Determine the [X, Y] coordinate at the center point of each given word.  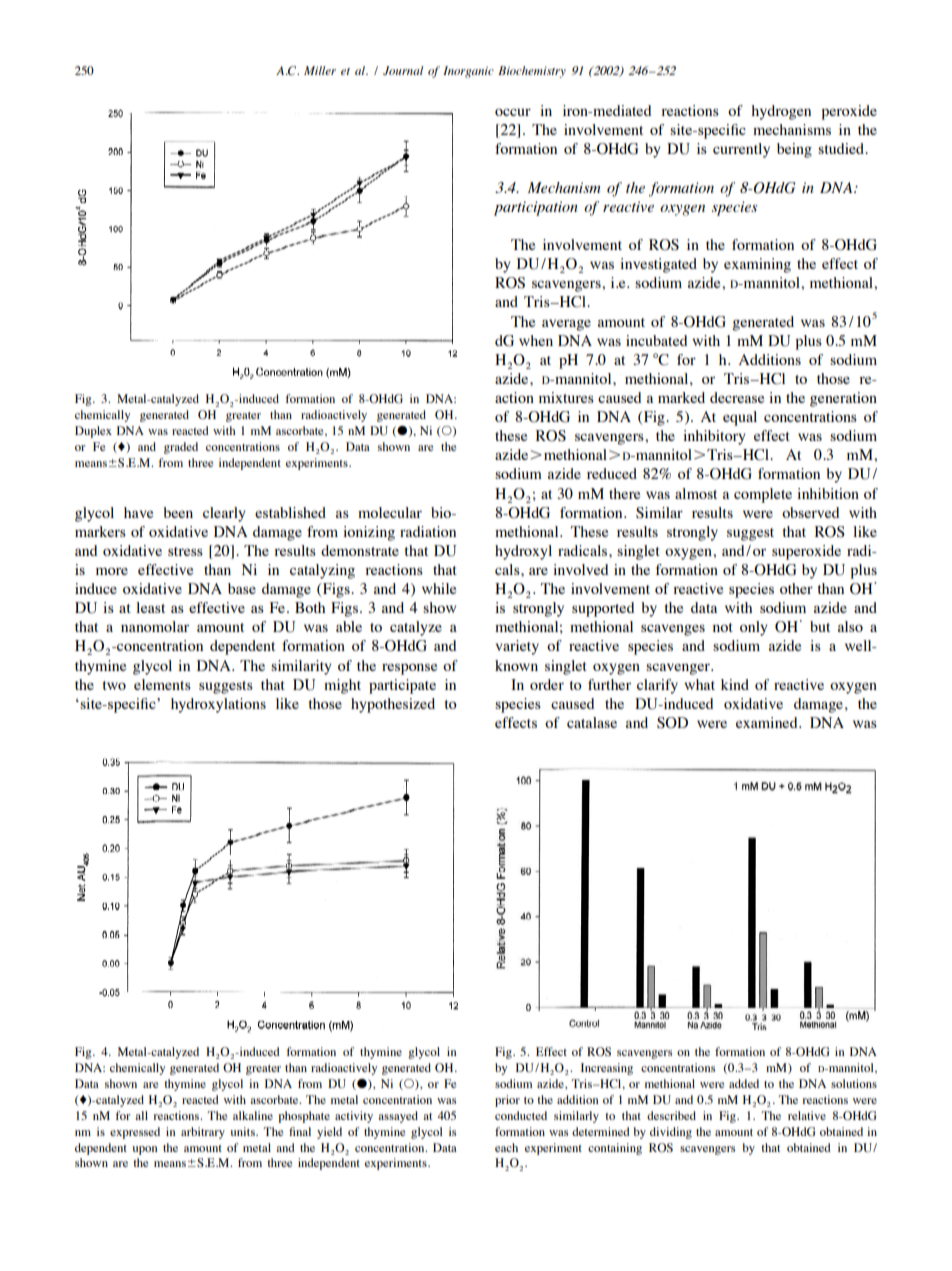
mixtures [566, 397]
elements [162, 684]
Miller [320, 70]
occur [513, 112]
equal [740, 418]
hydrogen [781, 112]
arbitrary [203, 1133]
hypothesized [393, 705]
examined [768, 722]
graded [181, 448]
